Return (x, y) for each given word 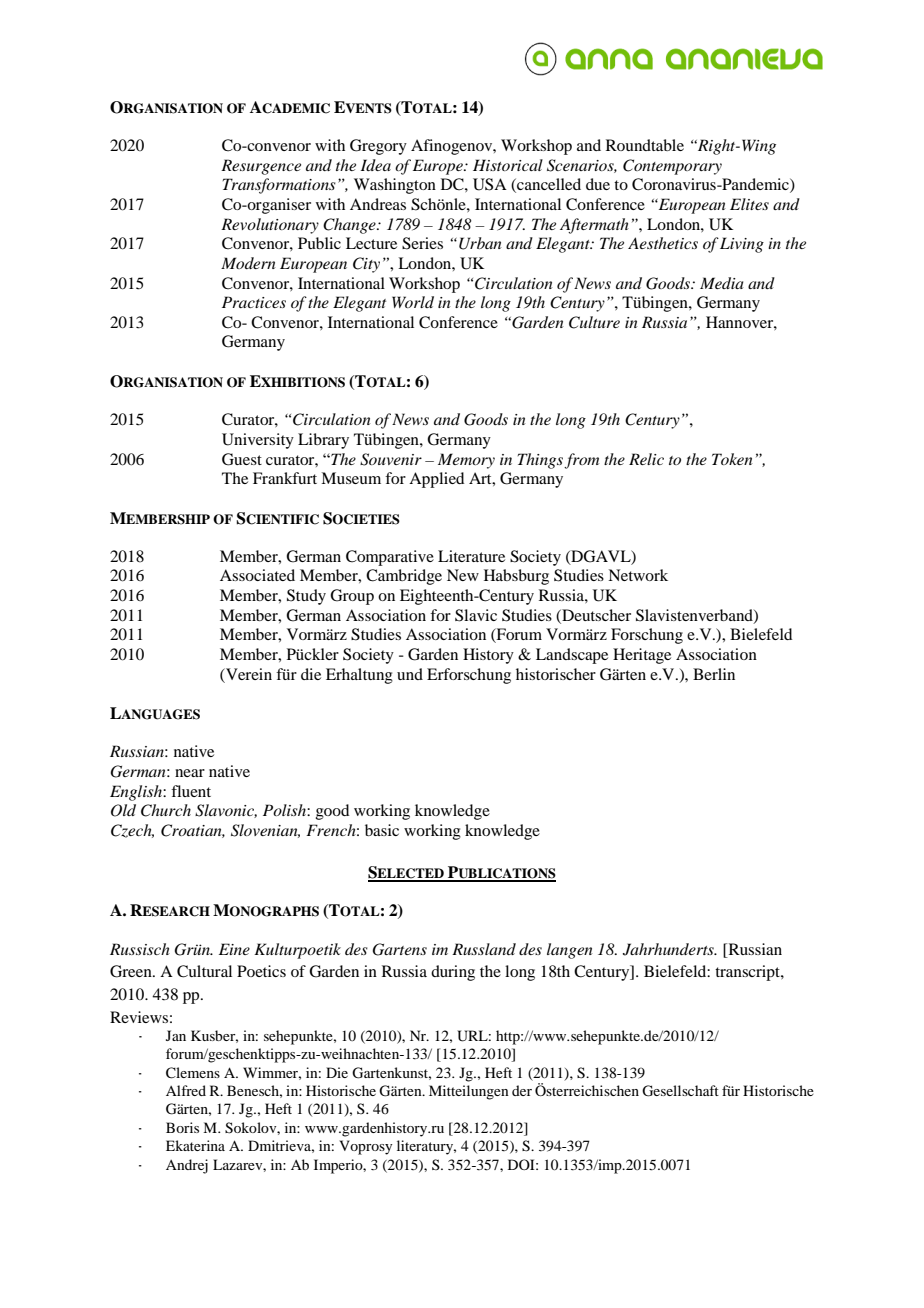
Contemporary (672, 167)
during (453, 973)
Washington (395, 186)
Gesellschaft (680, 1091)
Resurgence (261, 167)
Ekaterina (195, 1145)
